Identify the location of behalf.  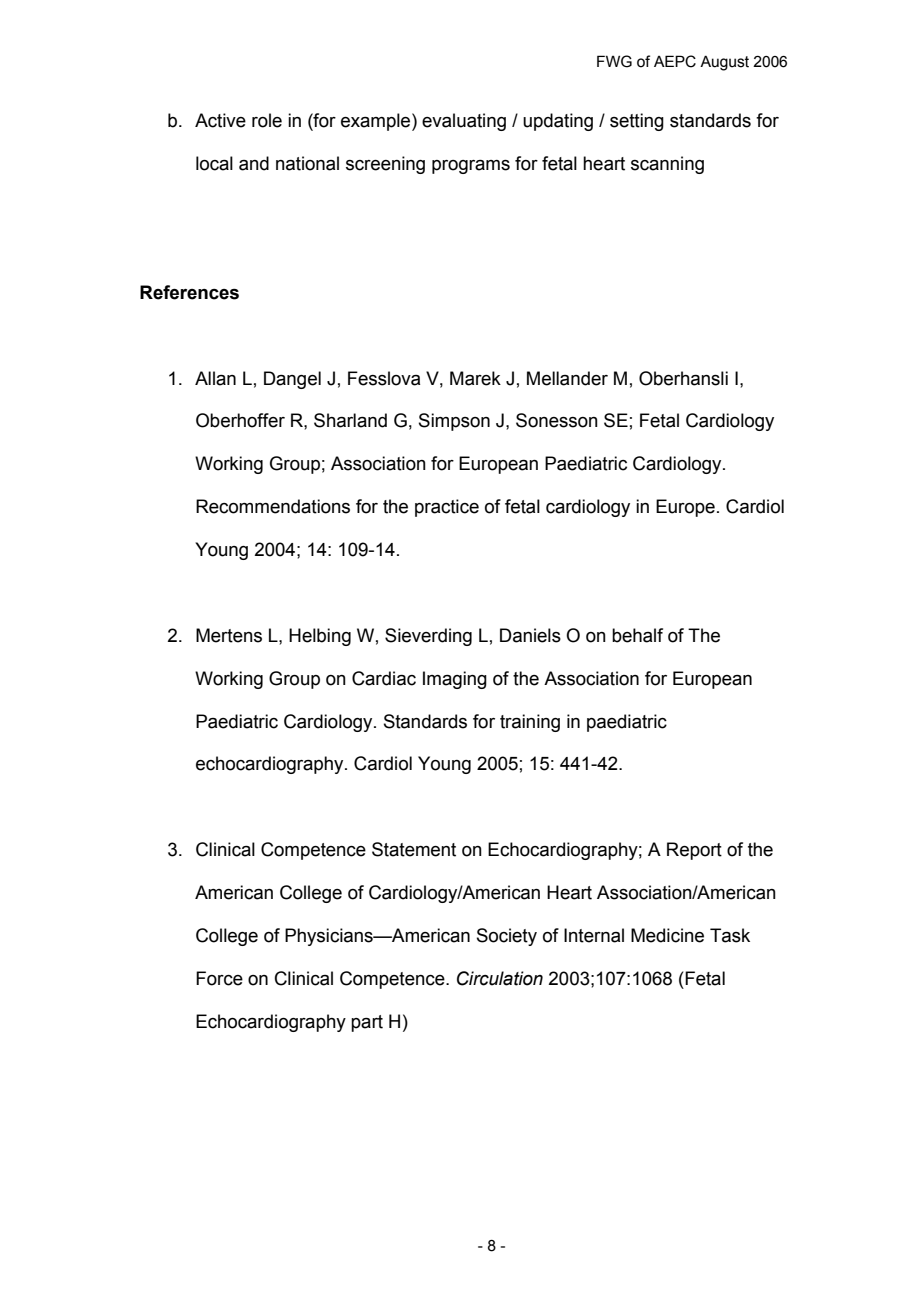
(637, 635).
